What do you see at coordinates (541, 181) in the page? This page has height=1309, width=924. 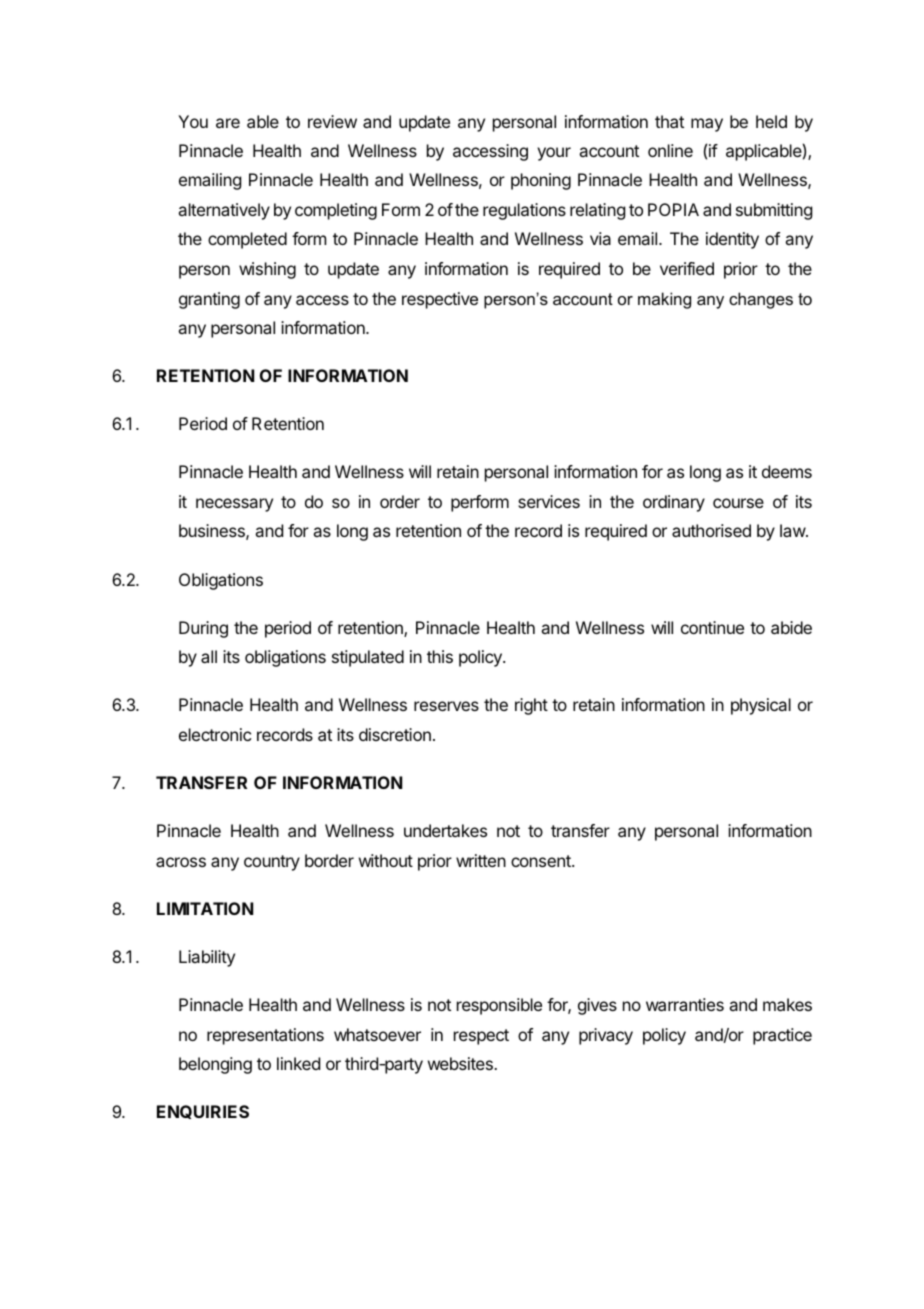 I see `phoning` at bounding box center [541, 181].
